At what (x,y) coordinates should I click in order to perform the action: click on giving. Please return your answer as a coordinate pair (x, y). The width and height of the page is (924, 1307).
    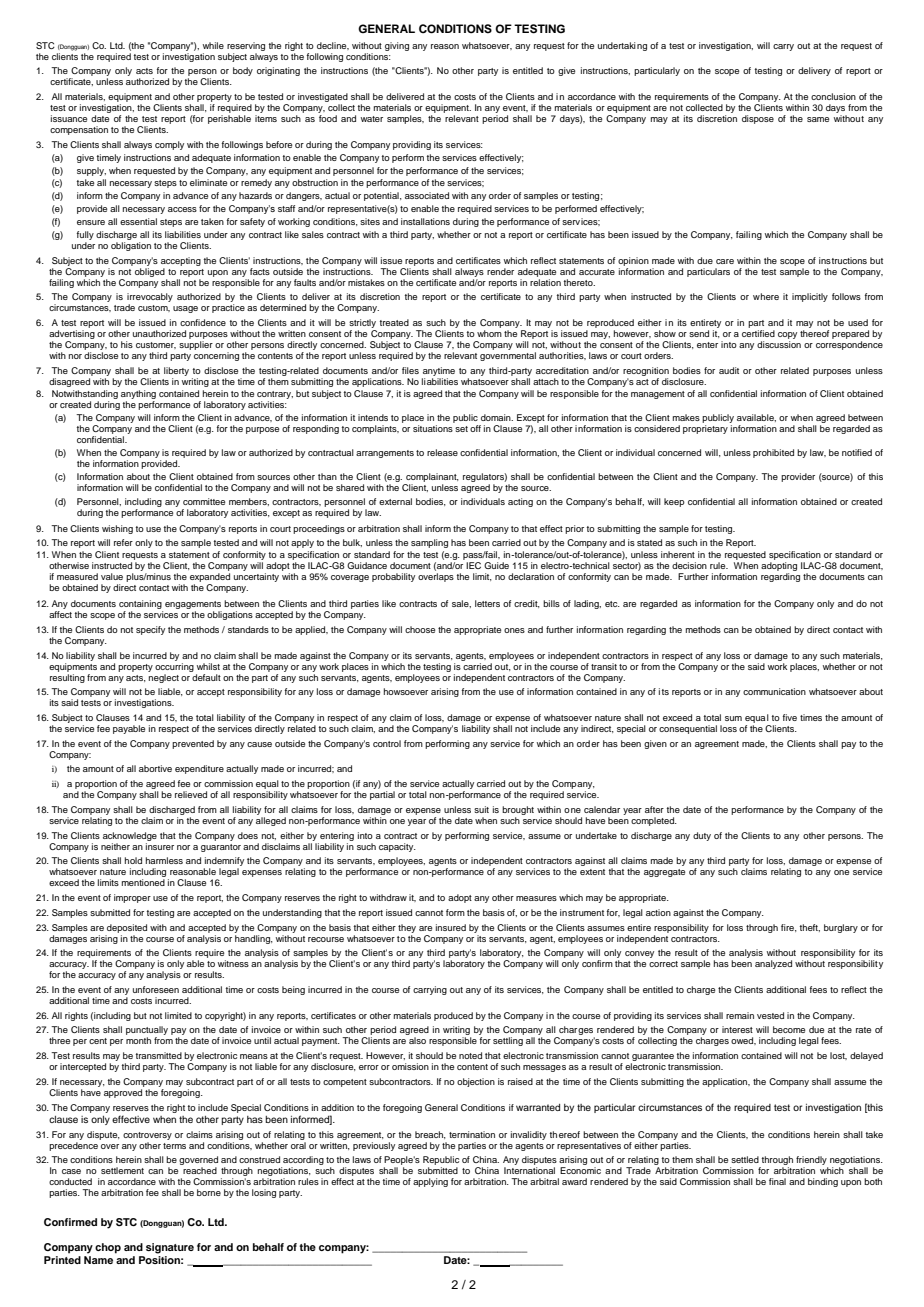
    Looking at the image, I should click on (397, 46).
